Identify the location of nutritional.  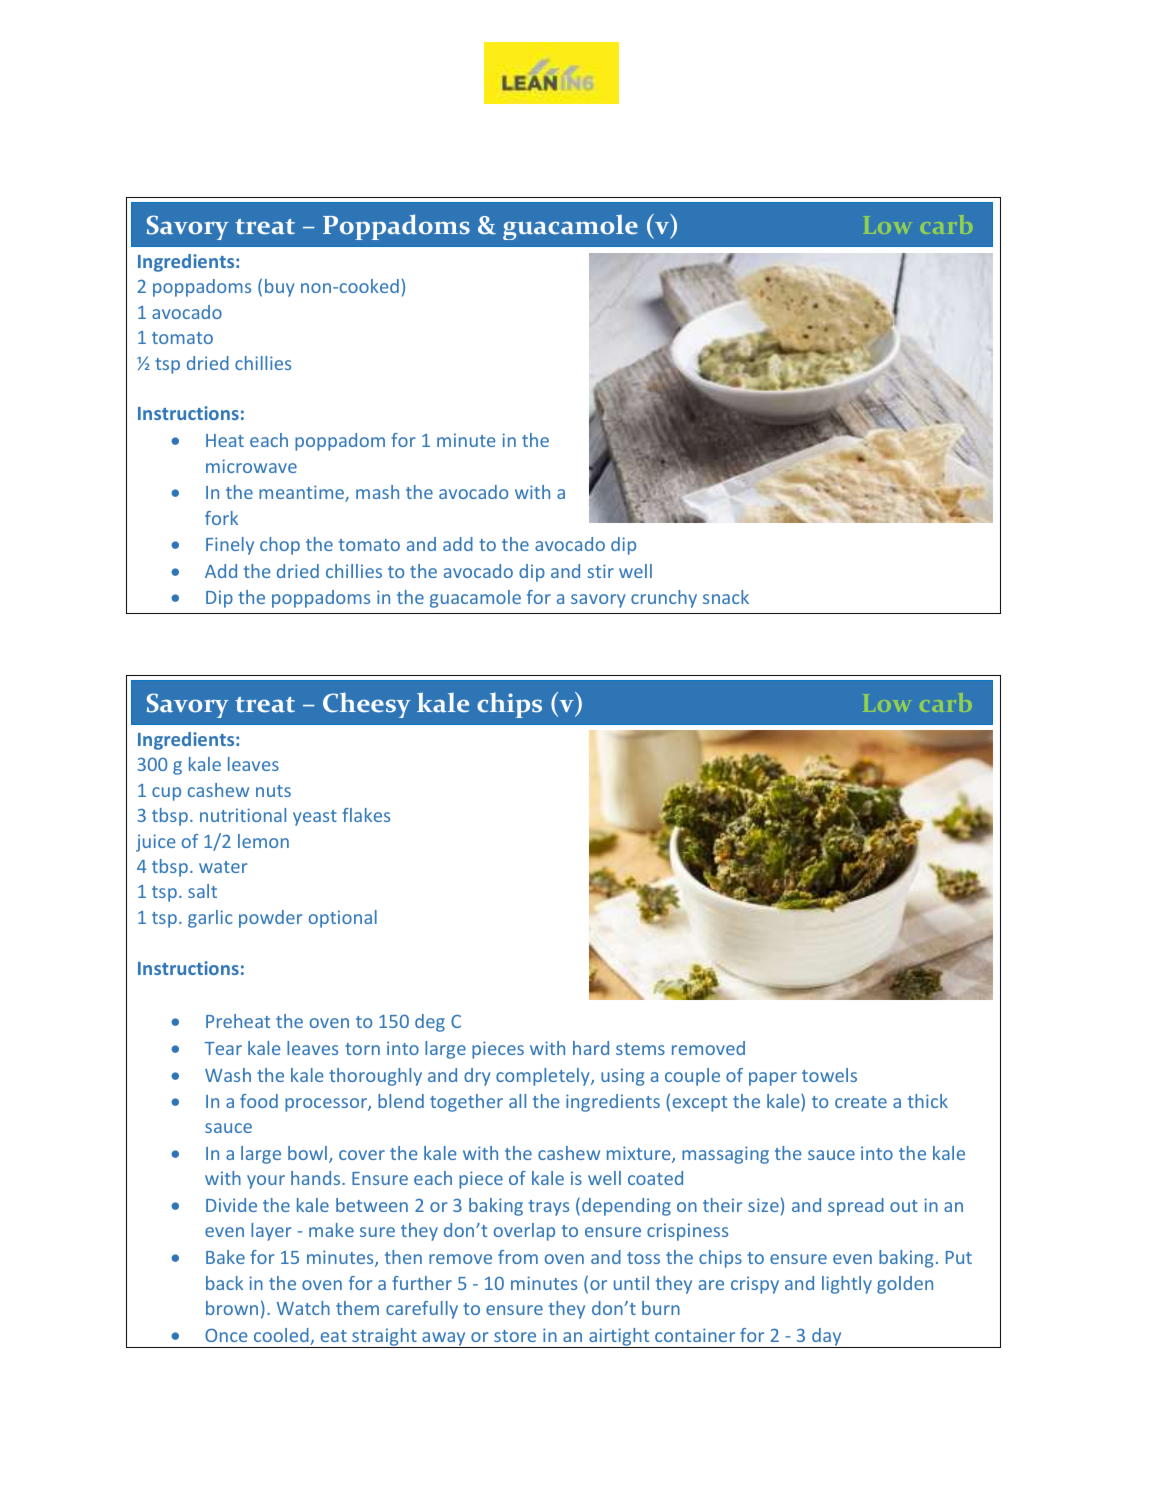
(243, 815).
